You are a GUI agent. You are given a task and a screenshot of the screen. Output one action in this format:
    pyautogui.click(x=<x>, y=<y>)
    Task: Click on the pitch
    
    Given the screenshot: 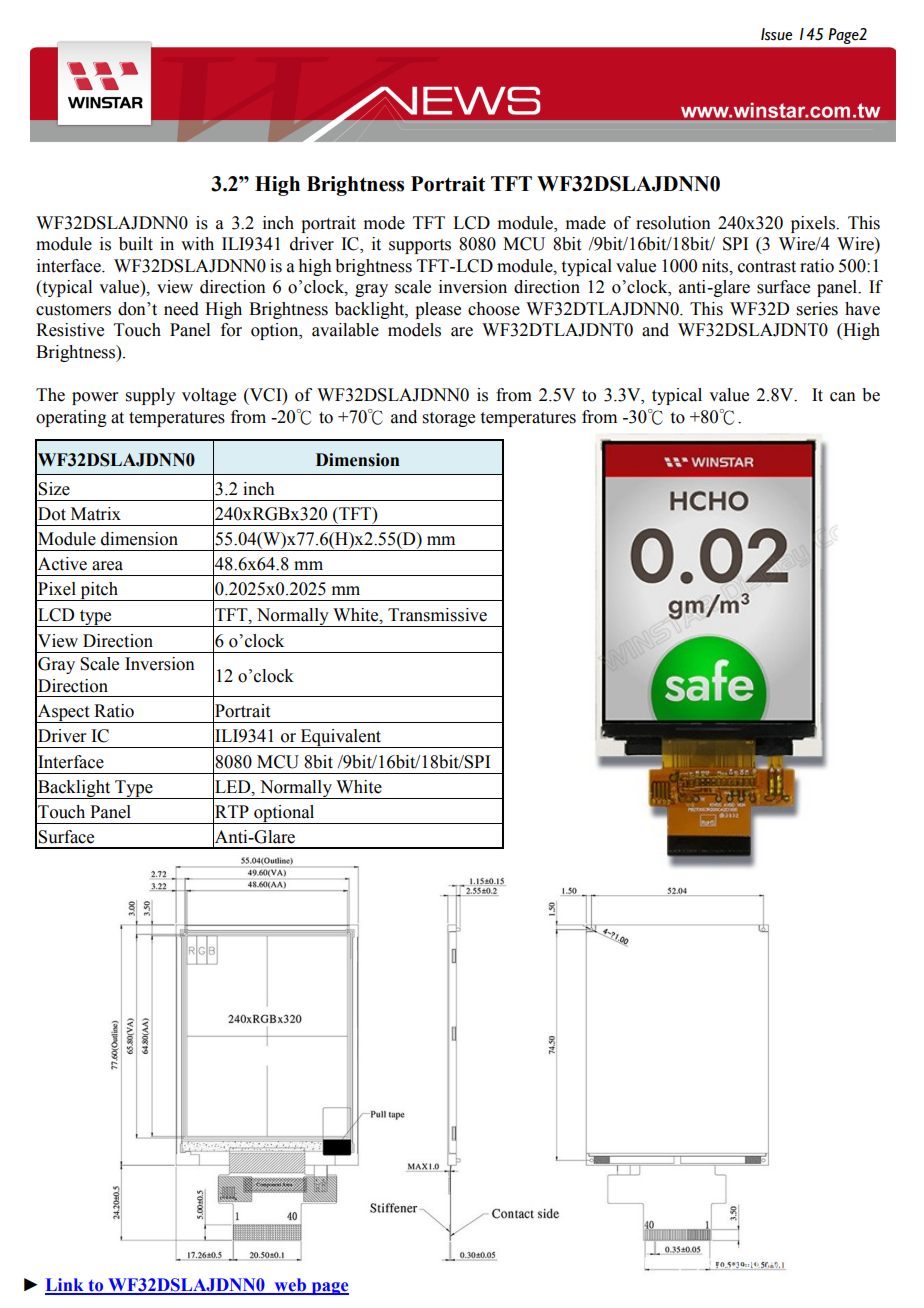 What is the action you would take?
    pyautogui.click(x=99, y=591)
